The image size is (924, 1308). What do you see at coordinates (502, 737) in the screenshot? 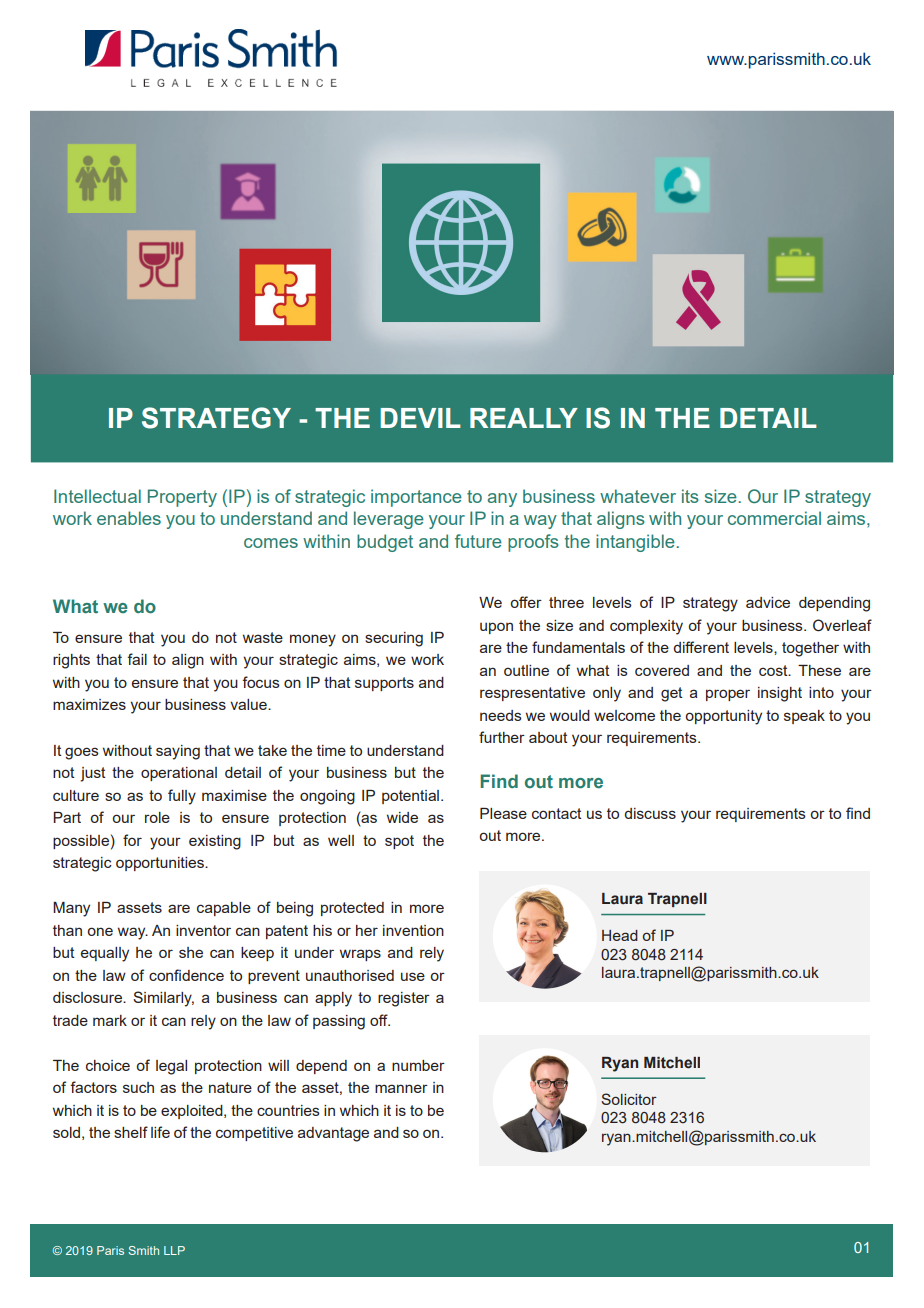
I see `further` at bounding box center [502, 737].
